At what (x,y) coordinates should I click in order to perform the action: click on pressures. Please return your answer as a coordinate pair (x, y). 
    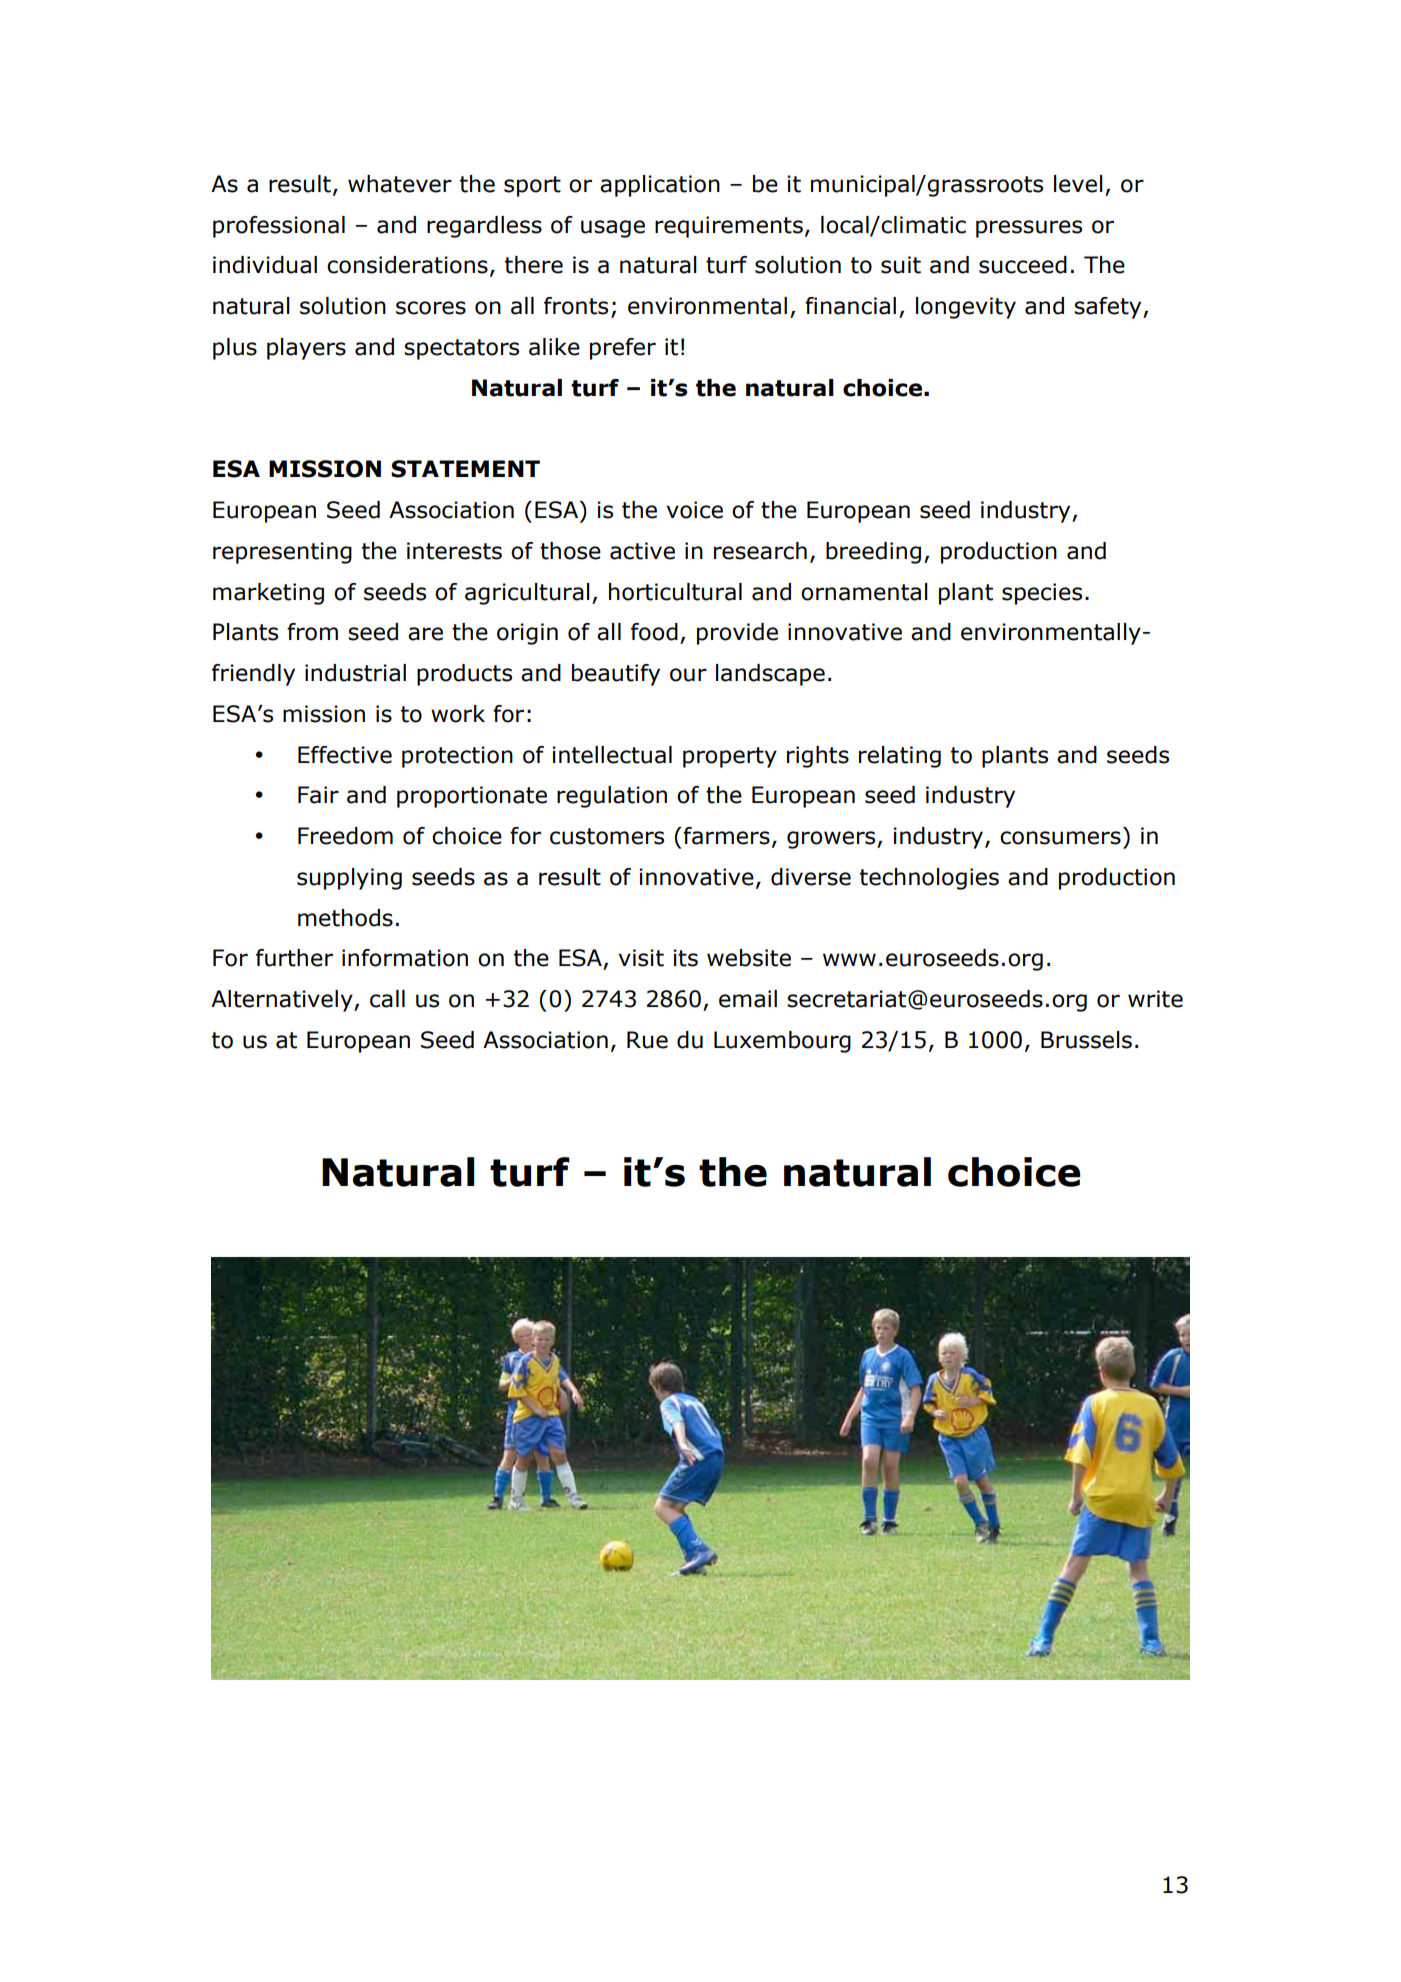
    Looking at the image, I should click on (1029, 229).
